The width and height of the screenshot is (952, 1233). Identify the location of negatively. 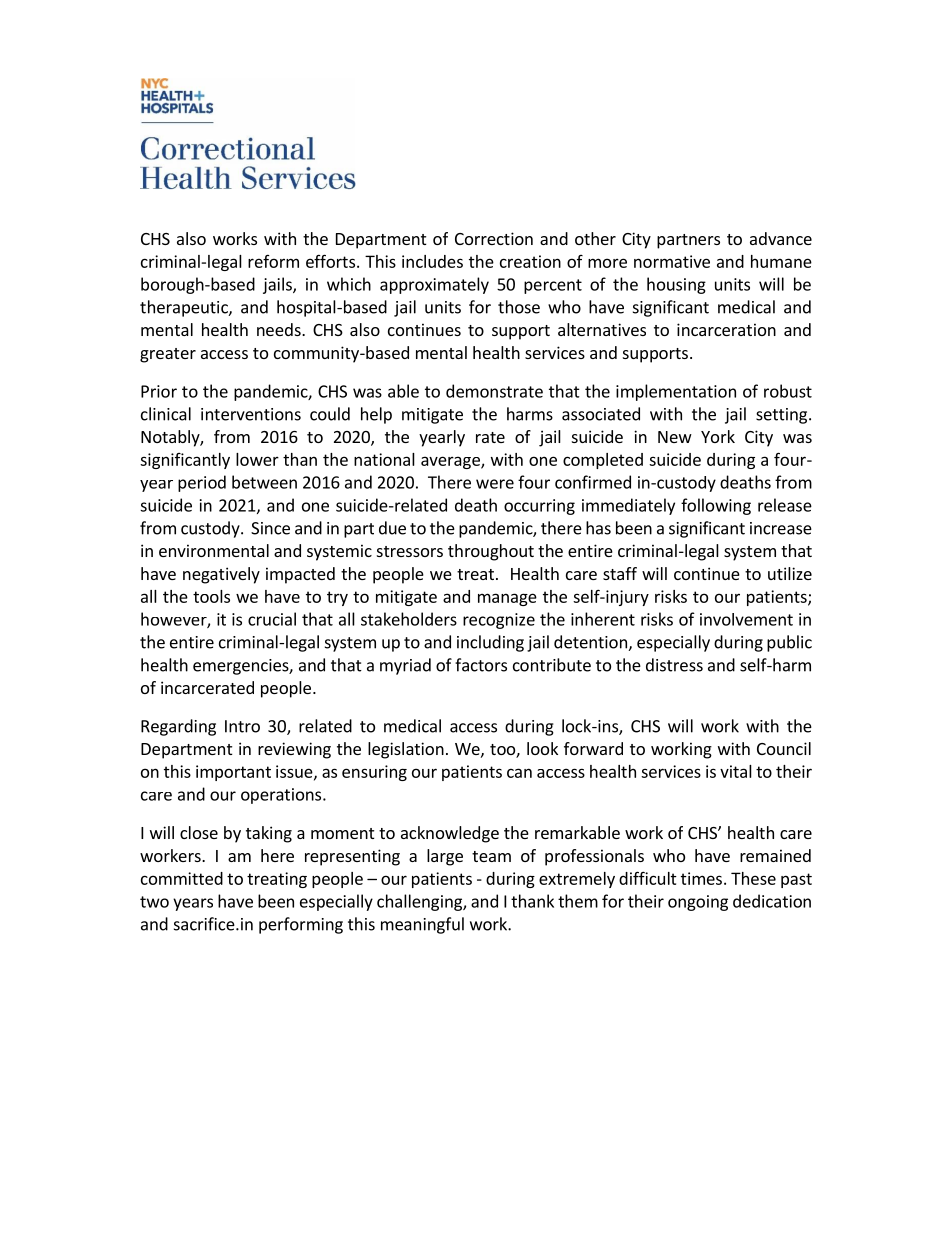
(221, 575).
